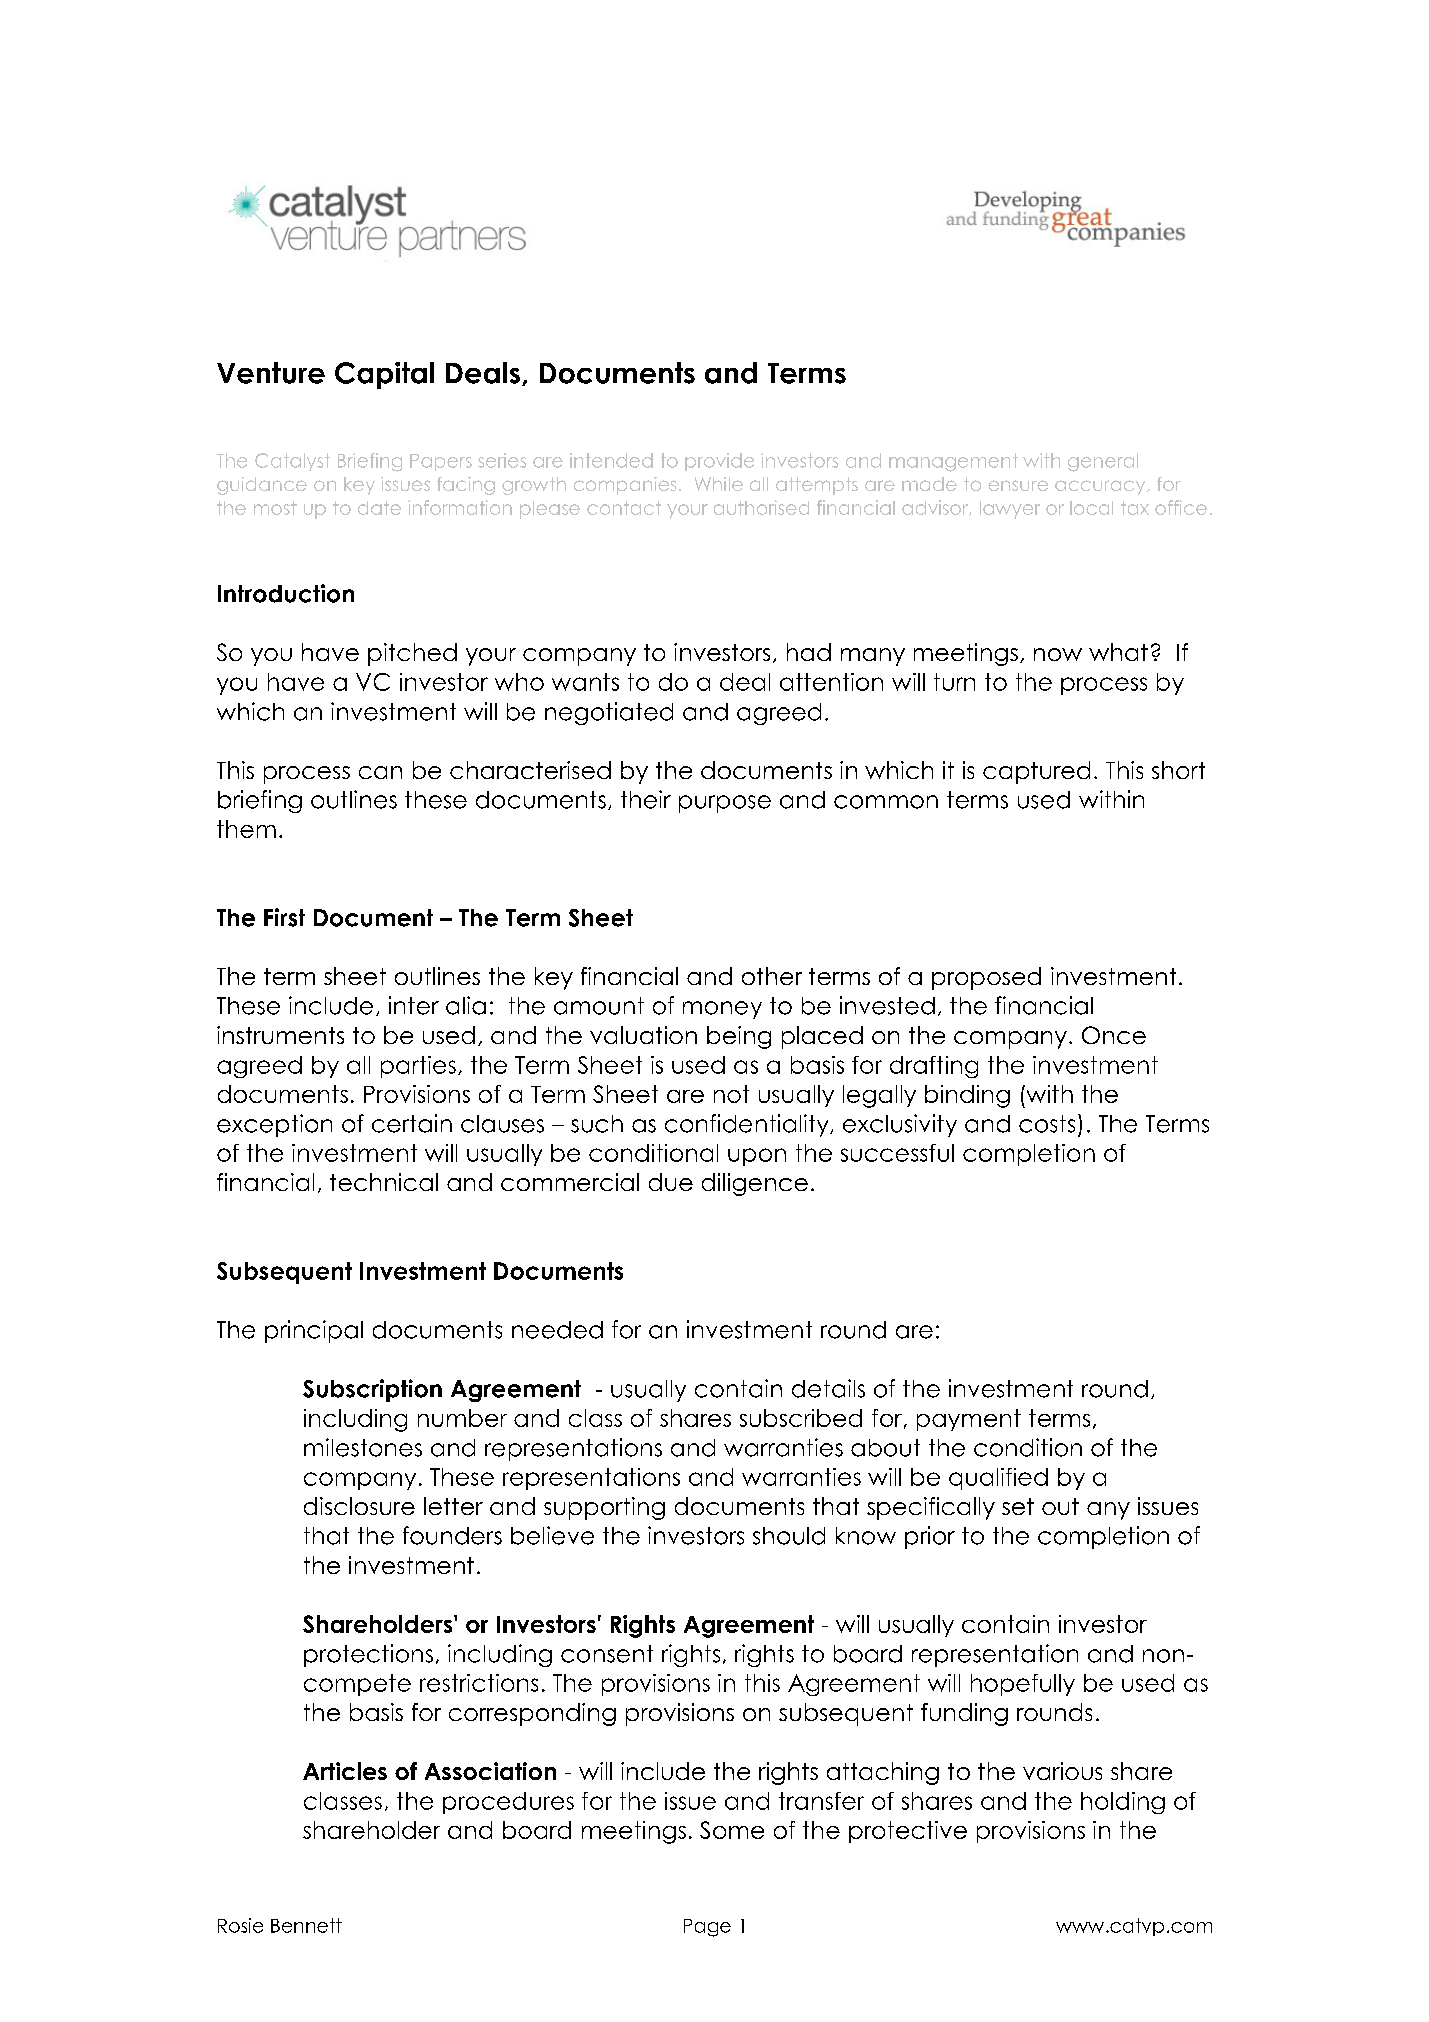  I want to click on Capital, so click(384, 375).
